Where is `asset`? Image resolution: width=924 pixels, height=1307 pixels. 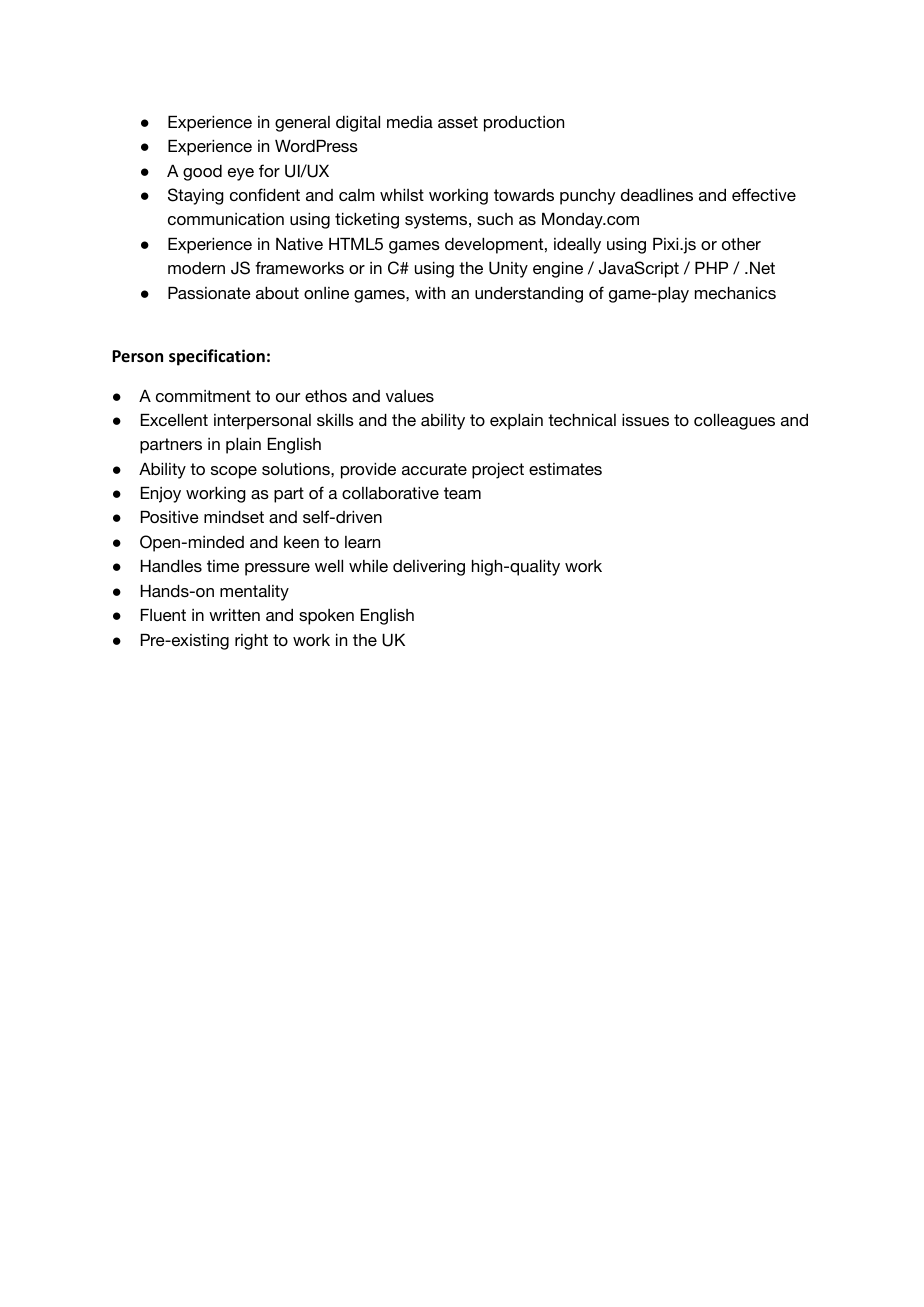 asset is located at coordinates (458, 122).
